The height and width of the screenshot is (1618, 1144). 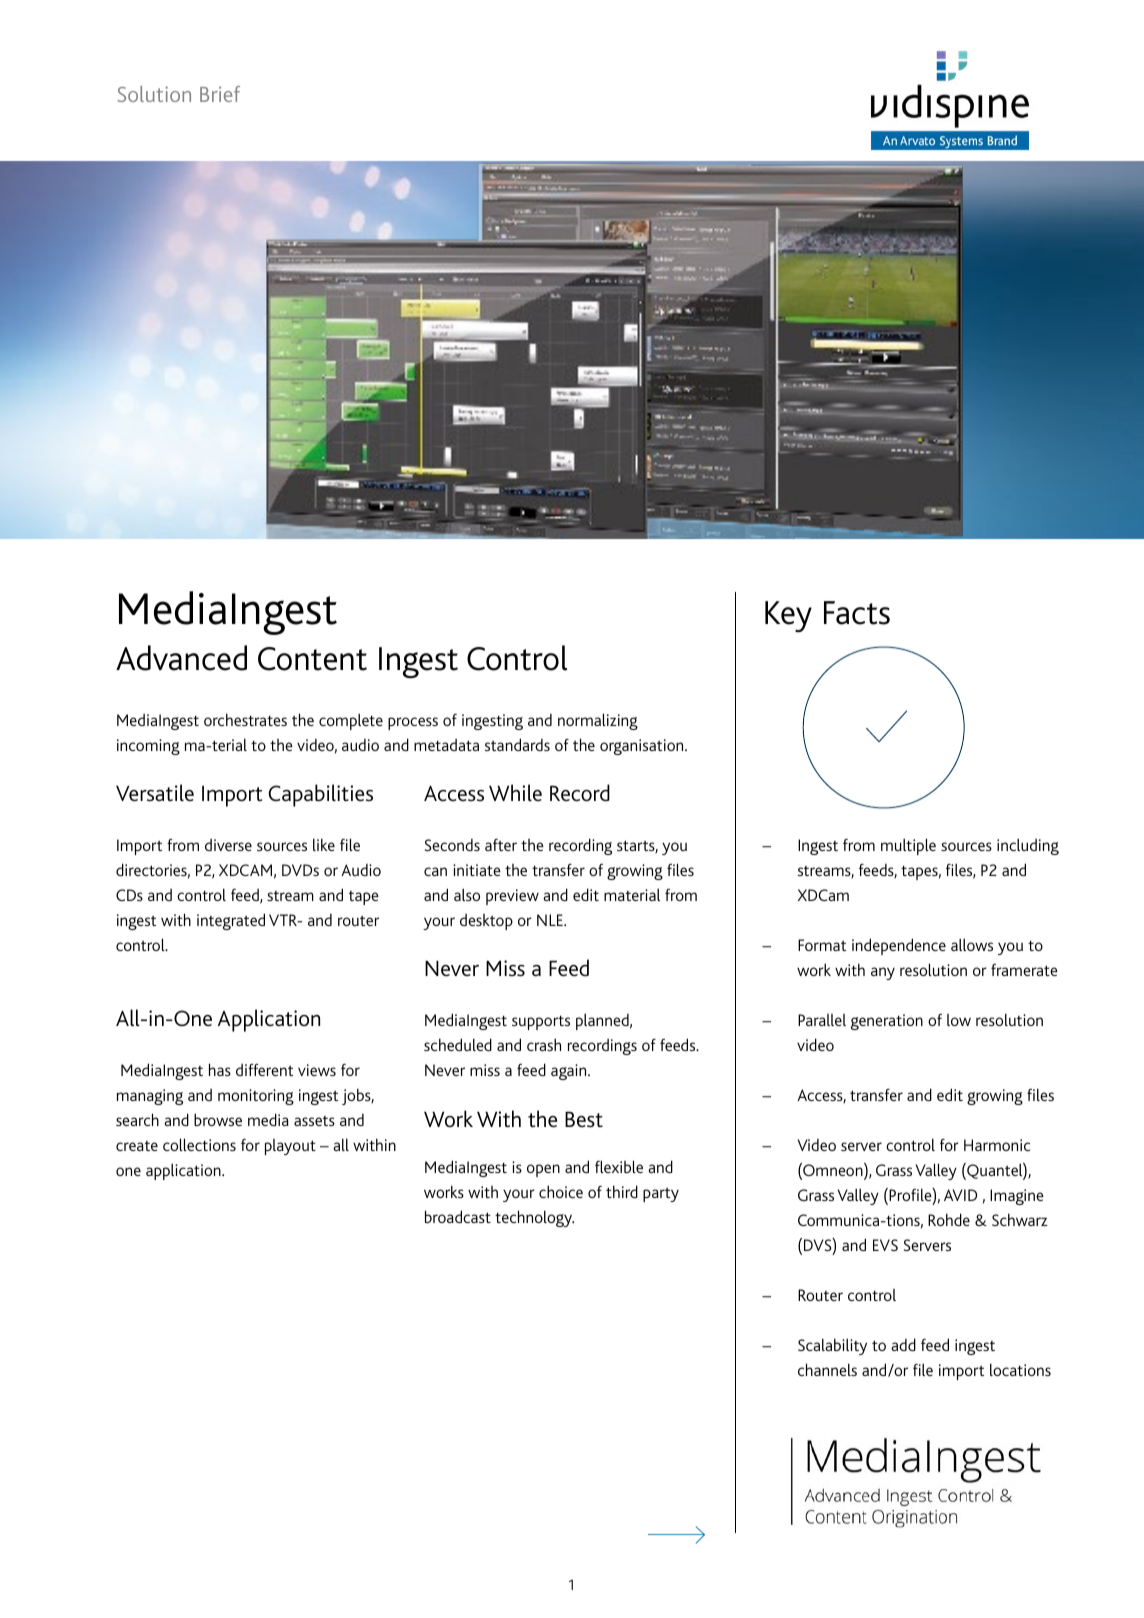 I want to click on add, so click(x=903, y=1344).
